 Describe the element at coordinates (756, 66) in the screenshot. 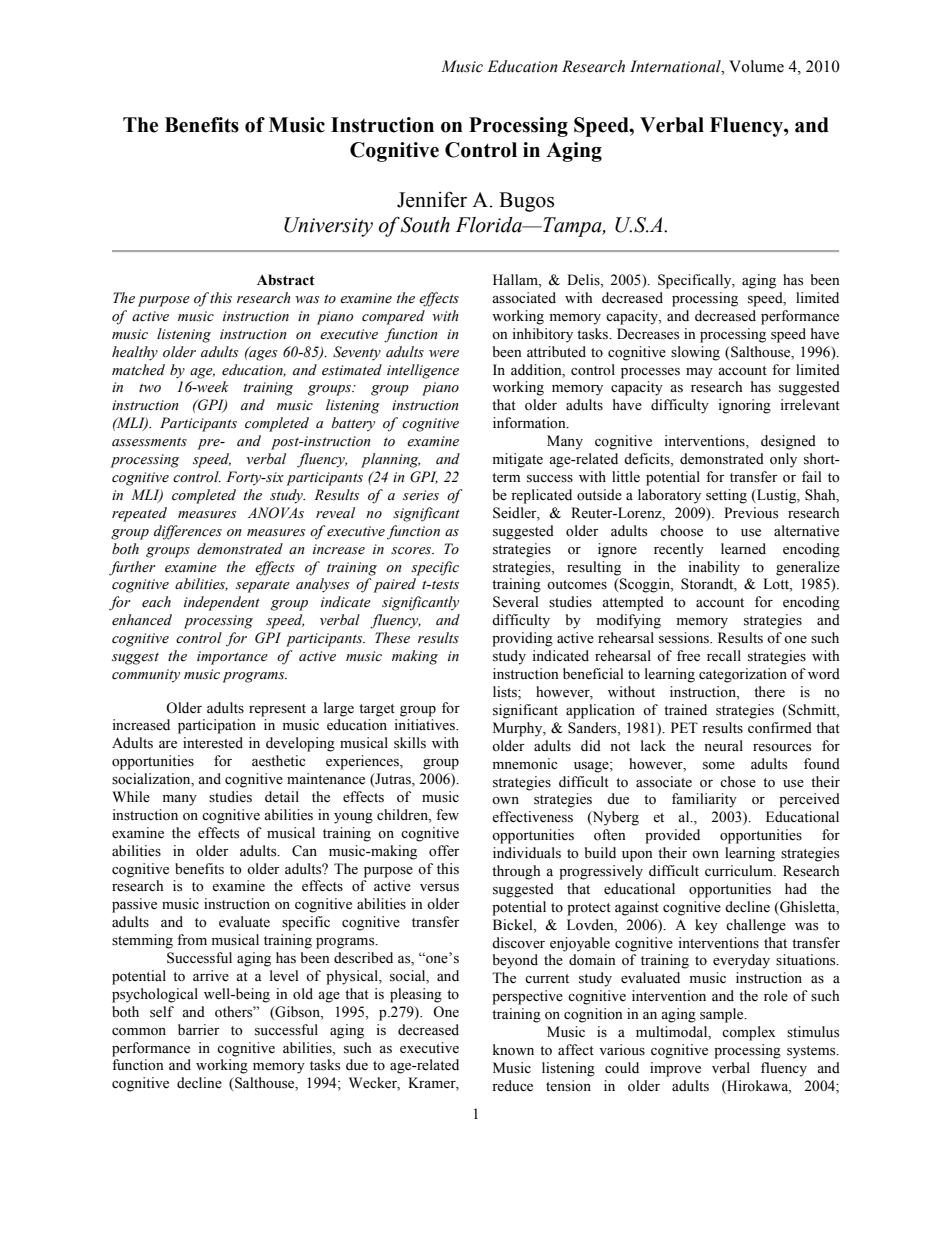

I see `Volume` at that location.
